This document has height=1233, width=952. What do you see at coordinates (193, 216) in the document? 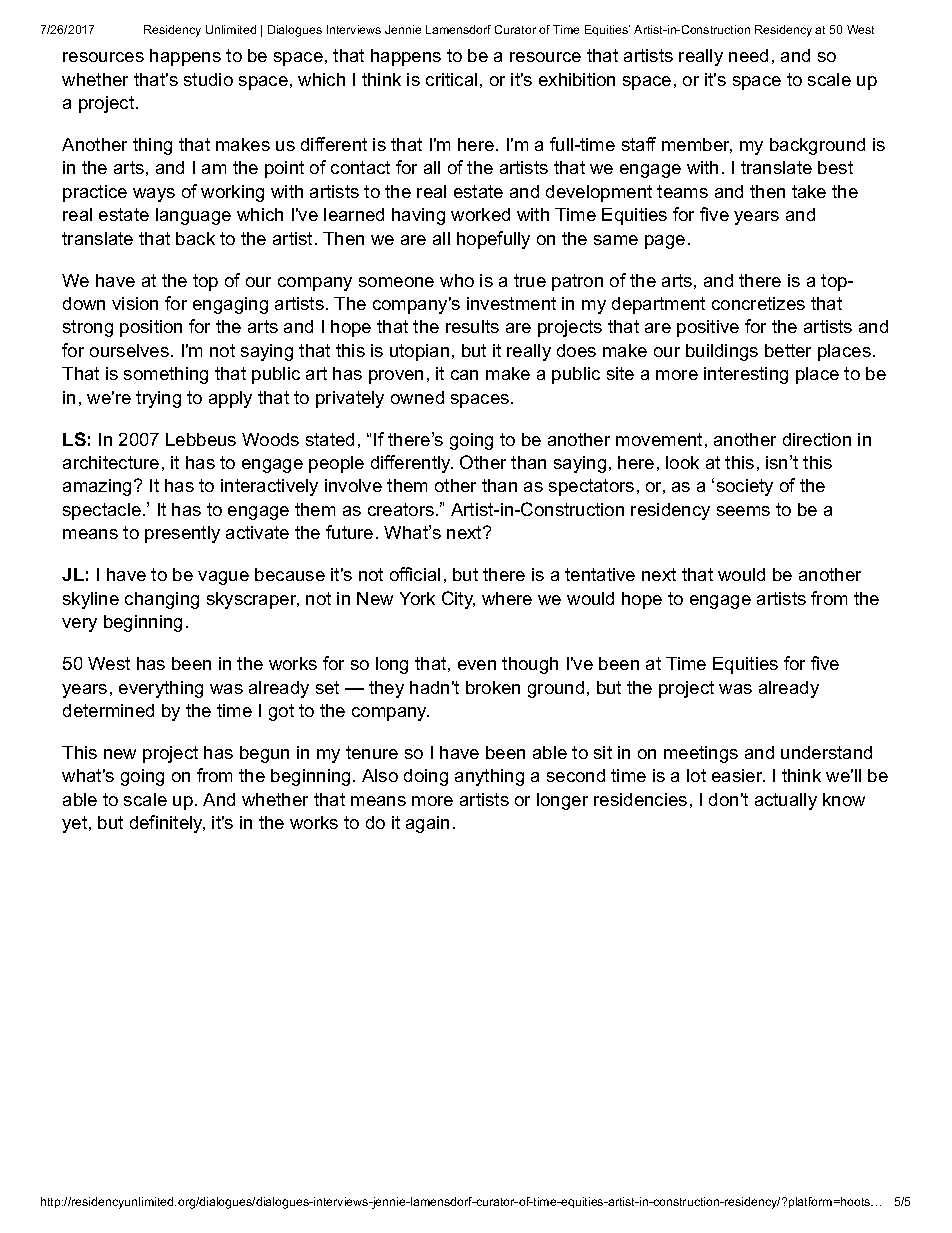
I see `language` at bounding box center [193, 216].
